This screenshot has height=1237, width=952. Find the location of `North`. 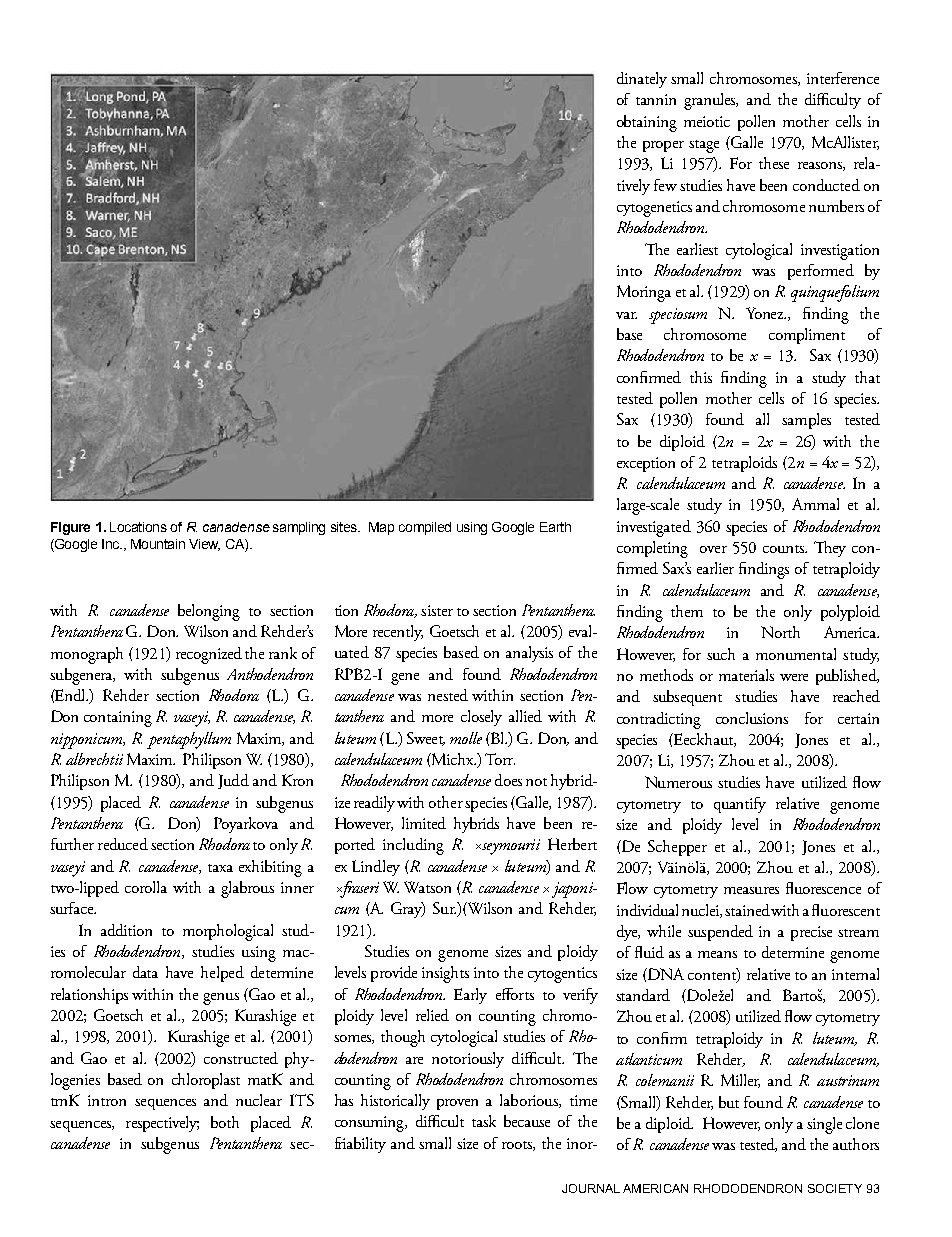

North is located at coordinates (780, 632).
